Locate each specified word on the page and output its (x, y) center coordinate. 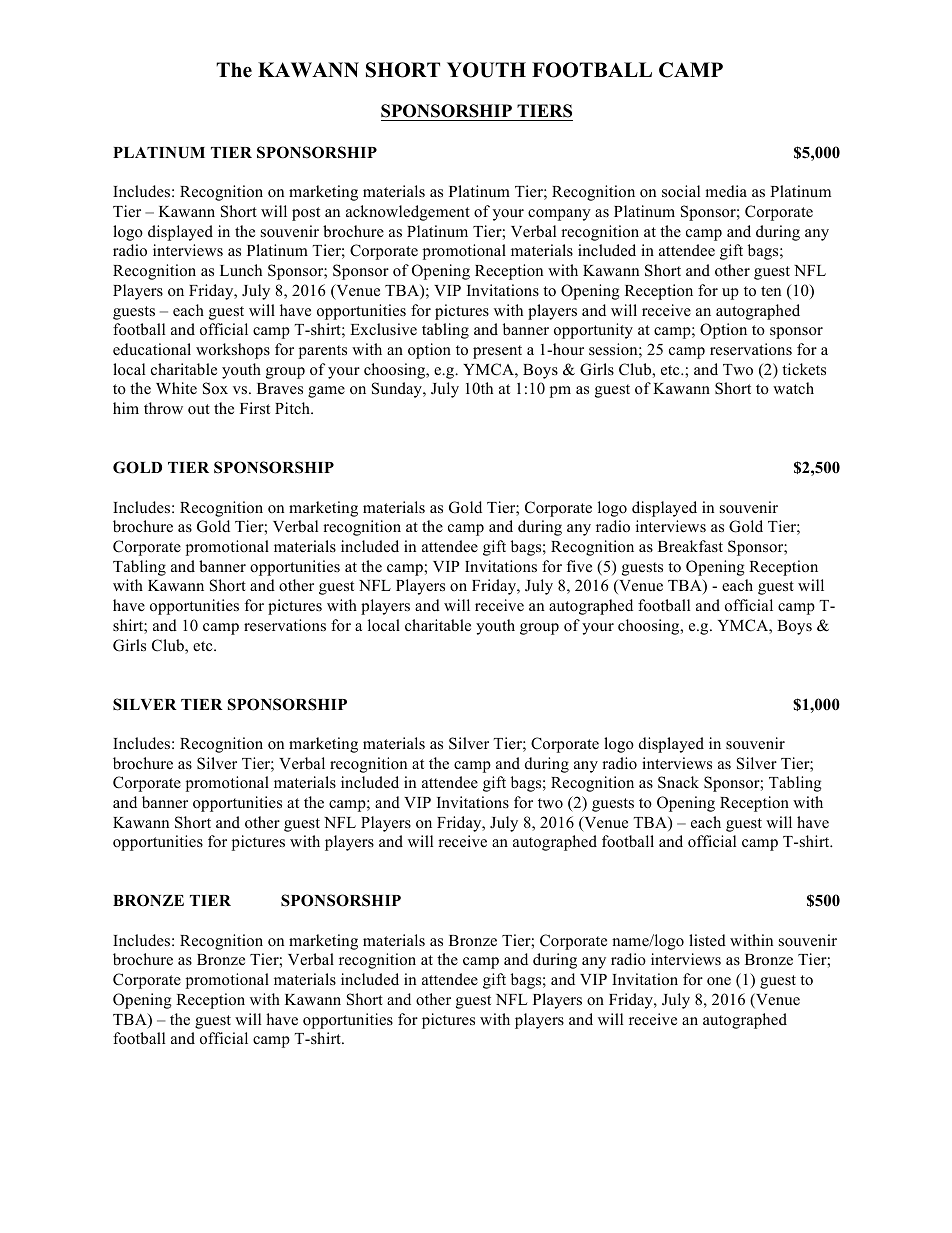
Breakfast (690, 546)
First (255, 408)
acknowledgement (408, 213)
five (579, 566)
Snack (678, 782)
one (719, 981)
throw (163, 408)
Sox (215, 388)
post (306, 214)
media (726, 191)
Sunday (398, 390)
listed (707, 940)
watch (793, 388)
